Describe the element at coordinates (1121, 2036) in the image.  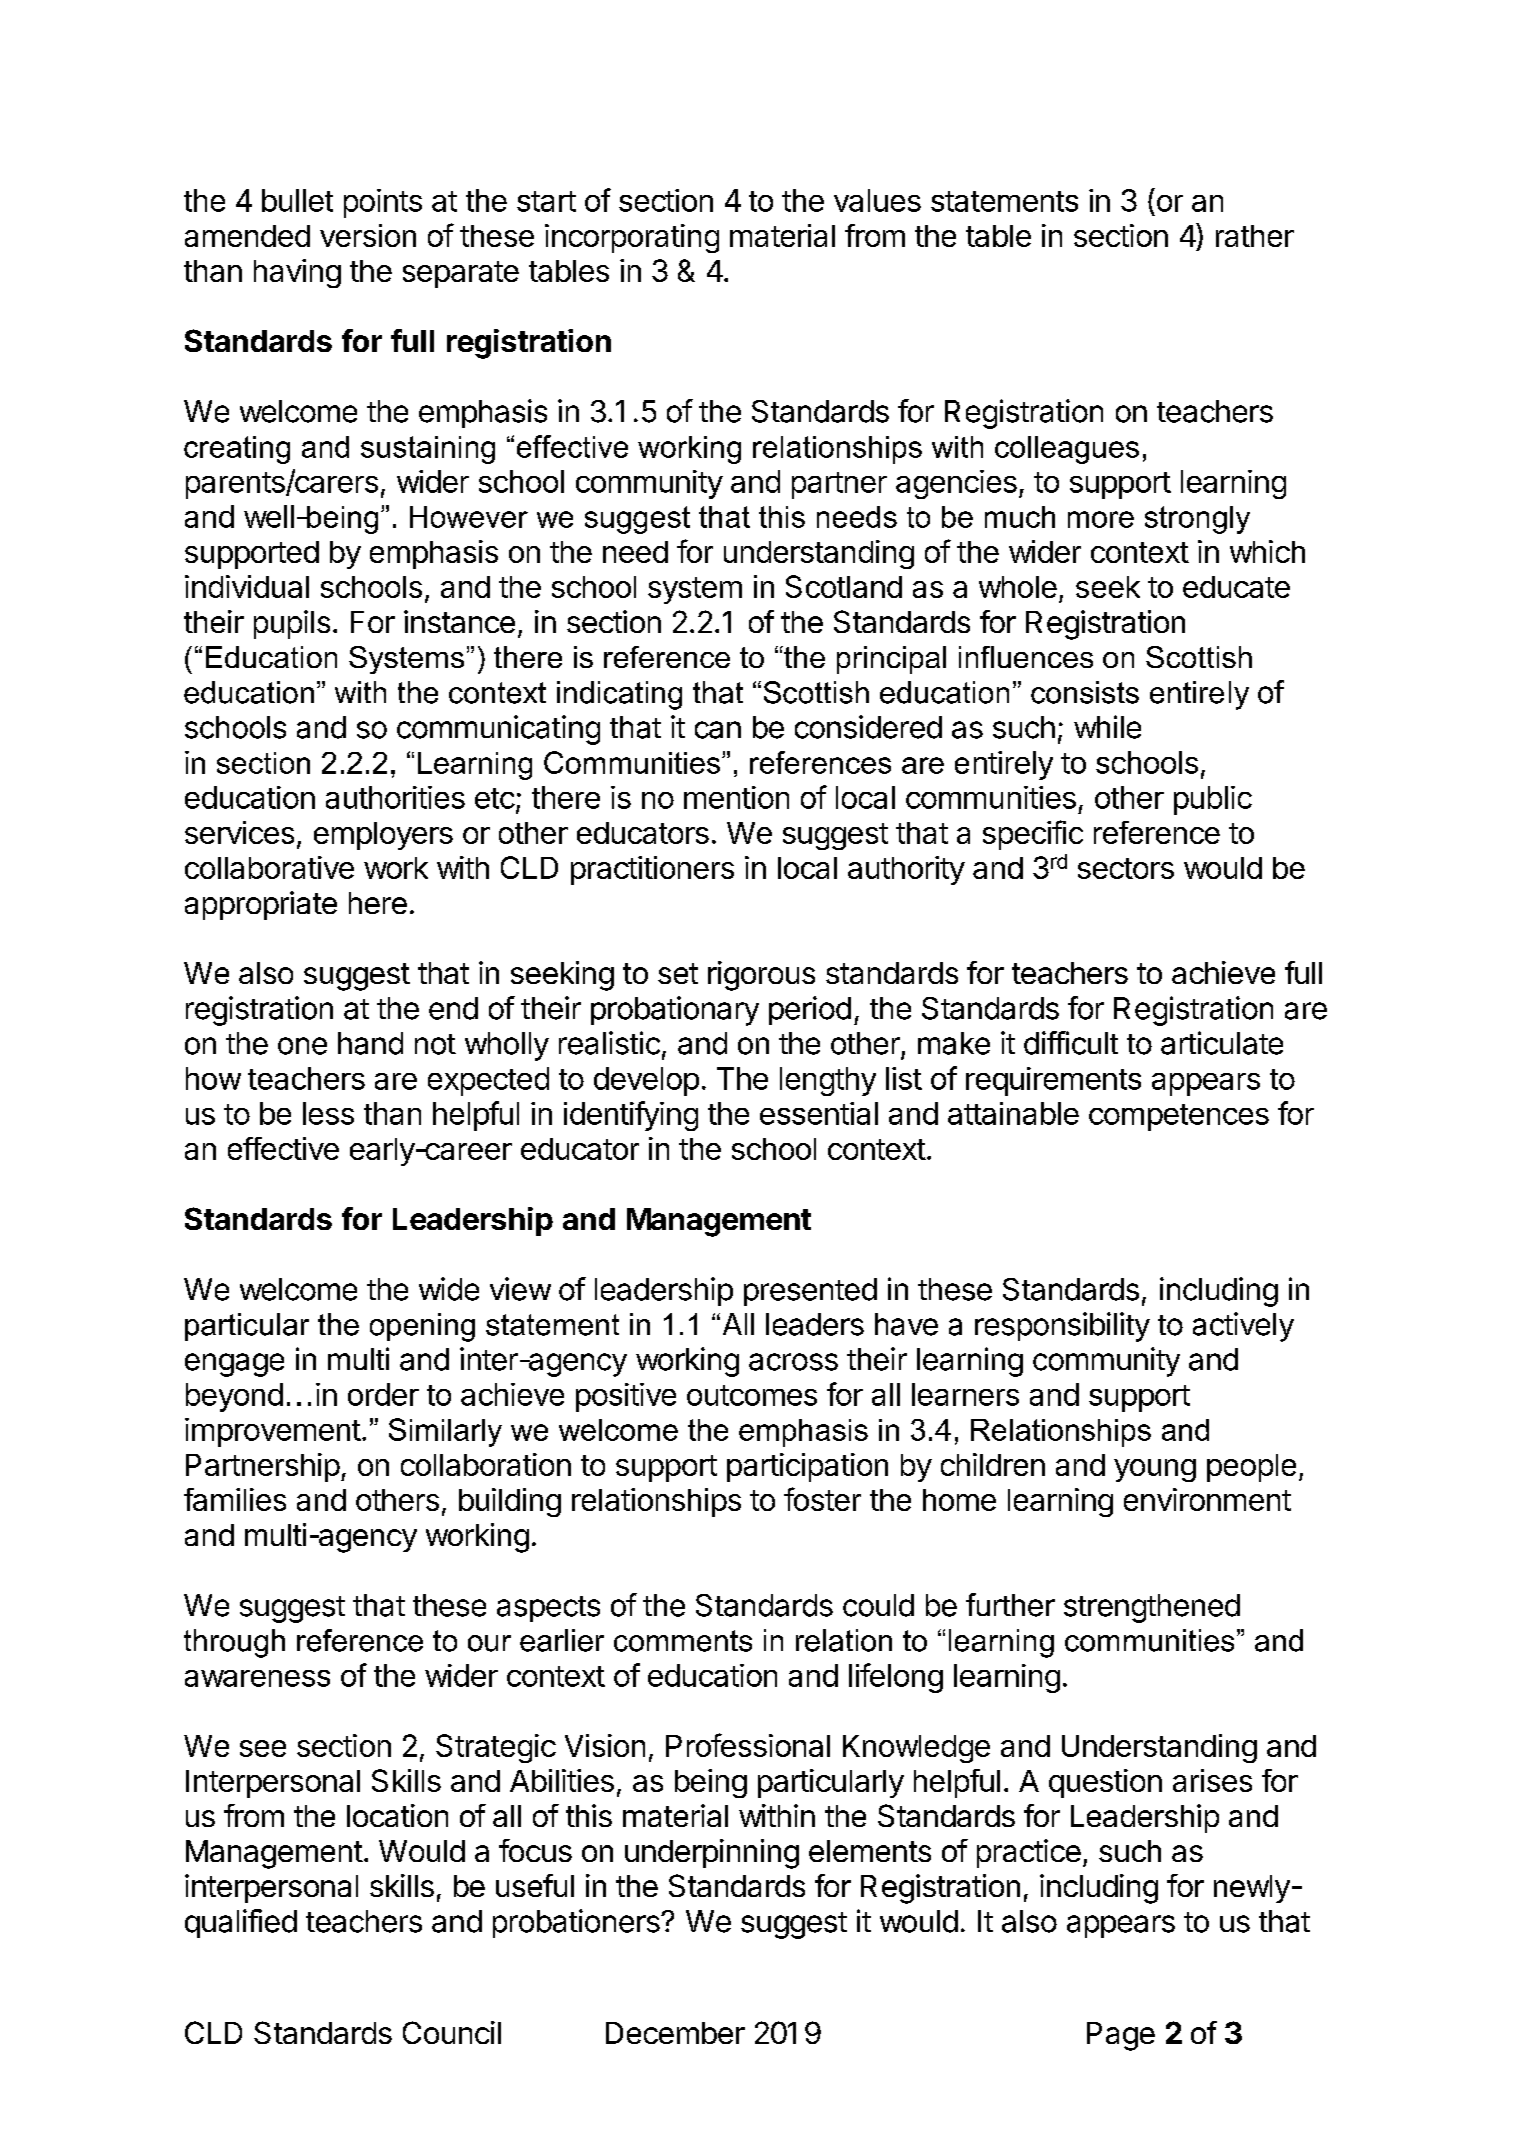
I see `Page` at that location.
